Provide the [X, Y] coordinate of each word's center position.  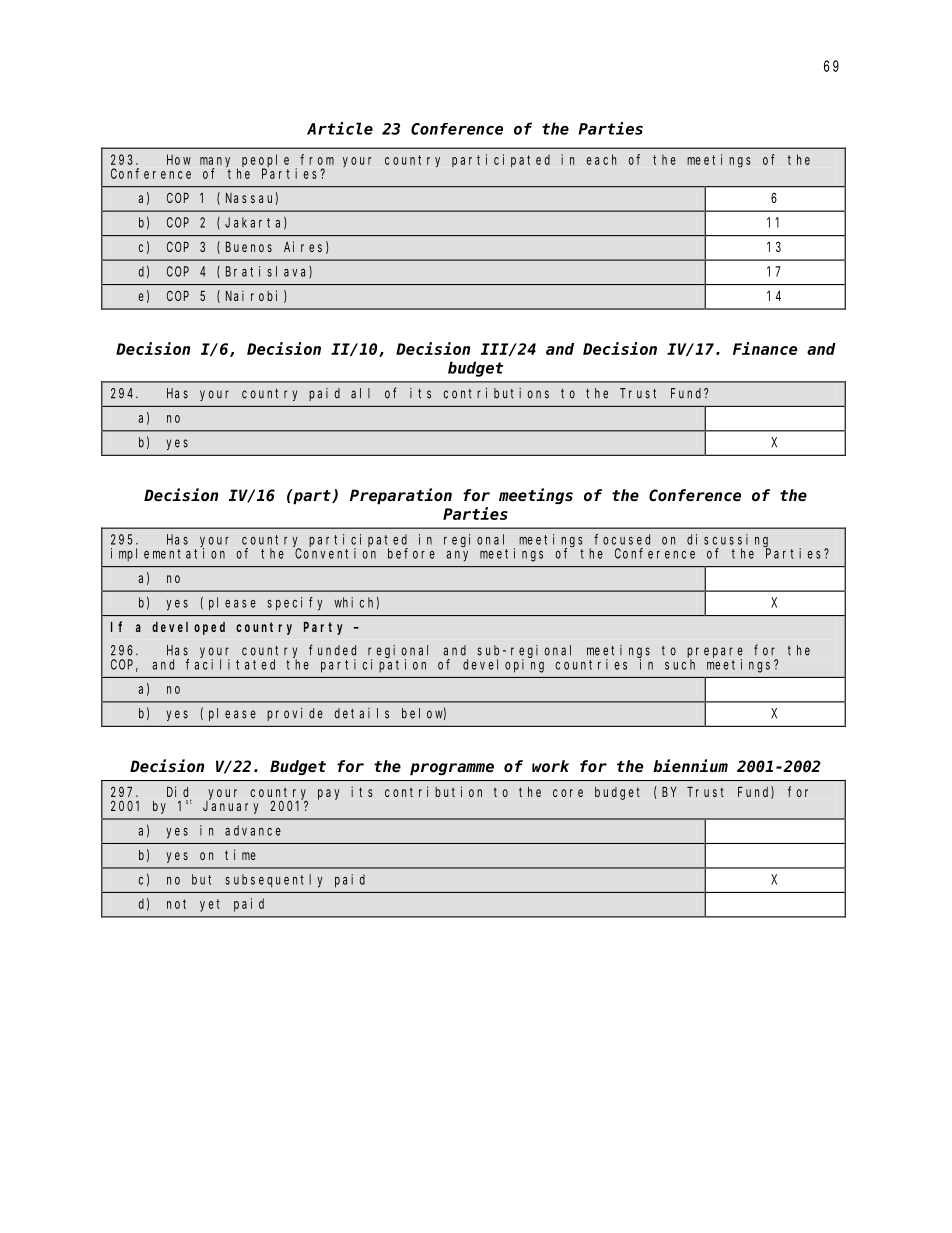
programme [452, 769]
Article [340, 128]
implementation [168, 554]
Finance [765, 348]
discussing [728, 541]
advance [253, 830]
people [265, 161]
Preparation [401, 496]
